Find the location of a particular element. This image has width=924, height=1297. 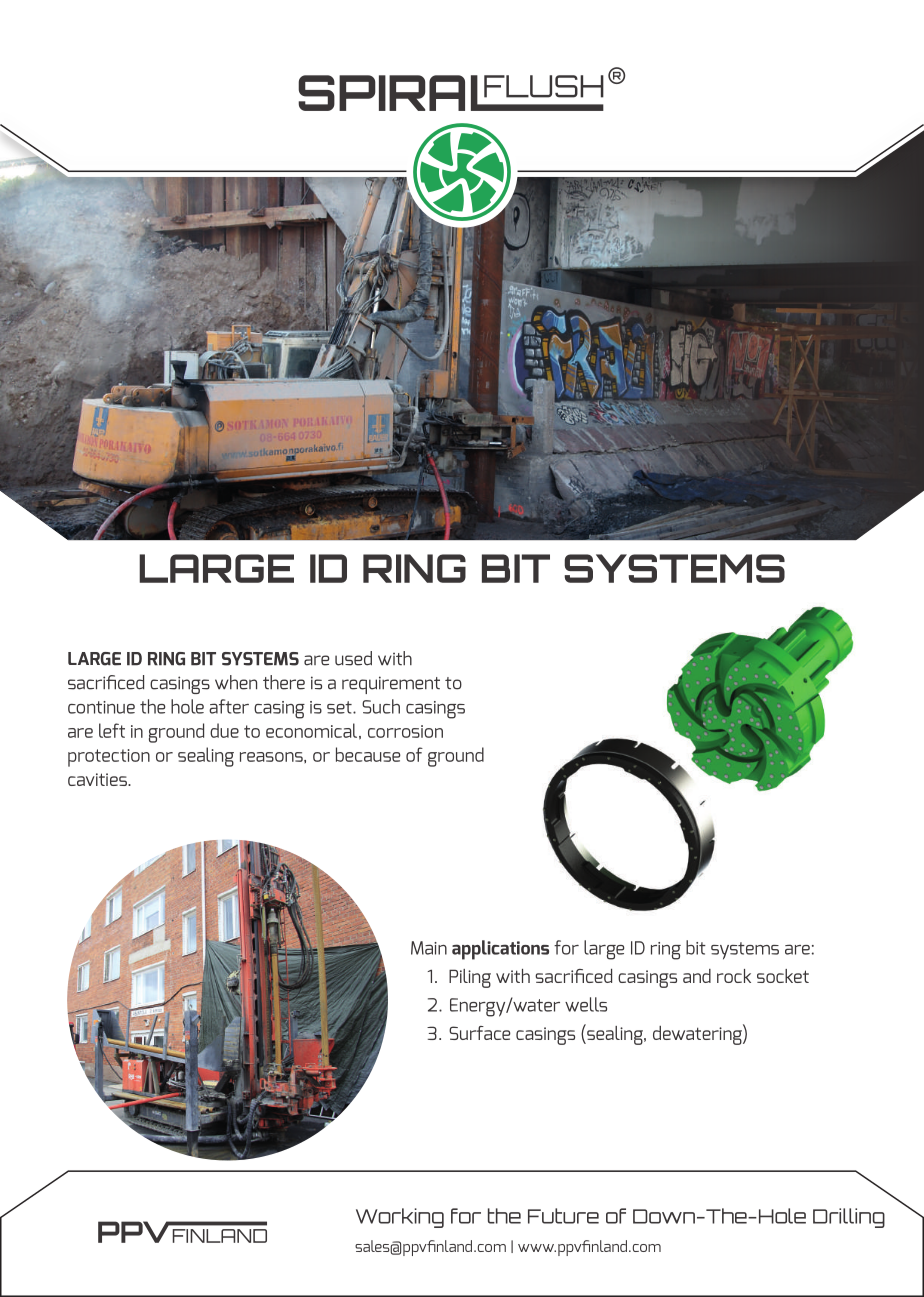

corrosion is located at coordinates (405, 731).
